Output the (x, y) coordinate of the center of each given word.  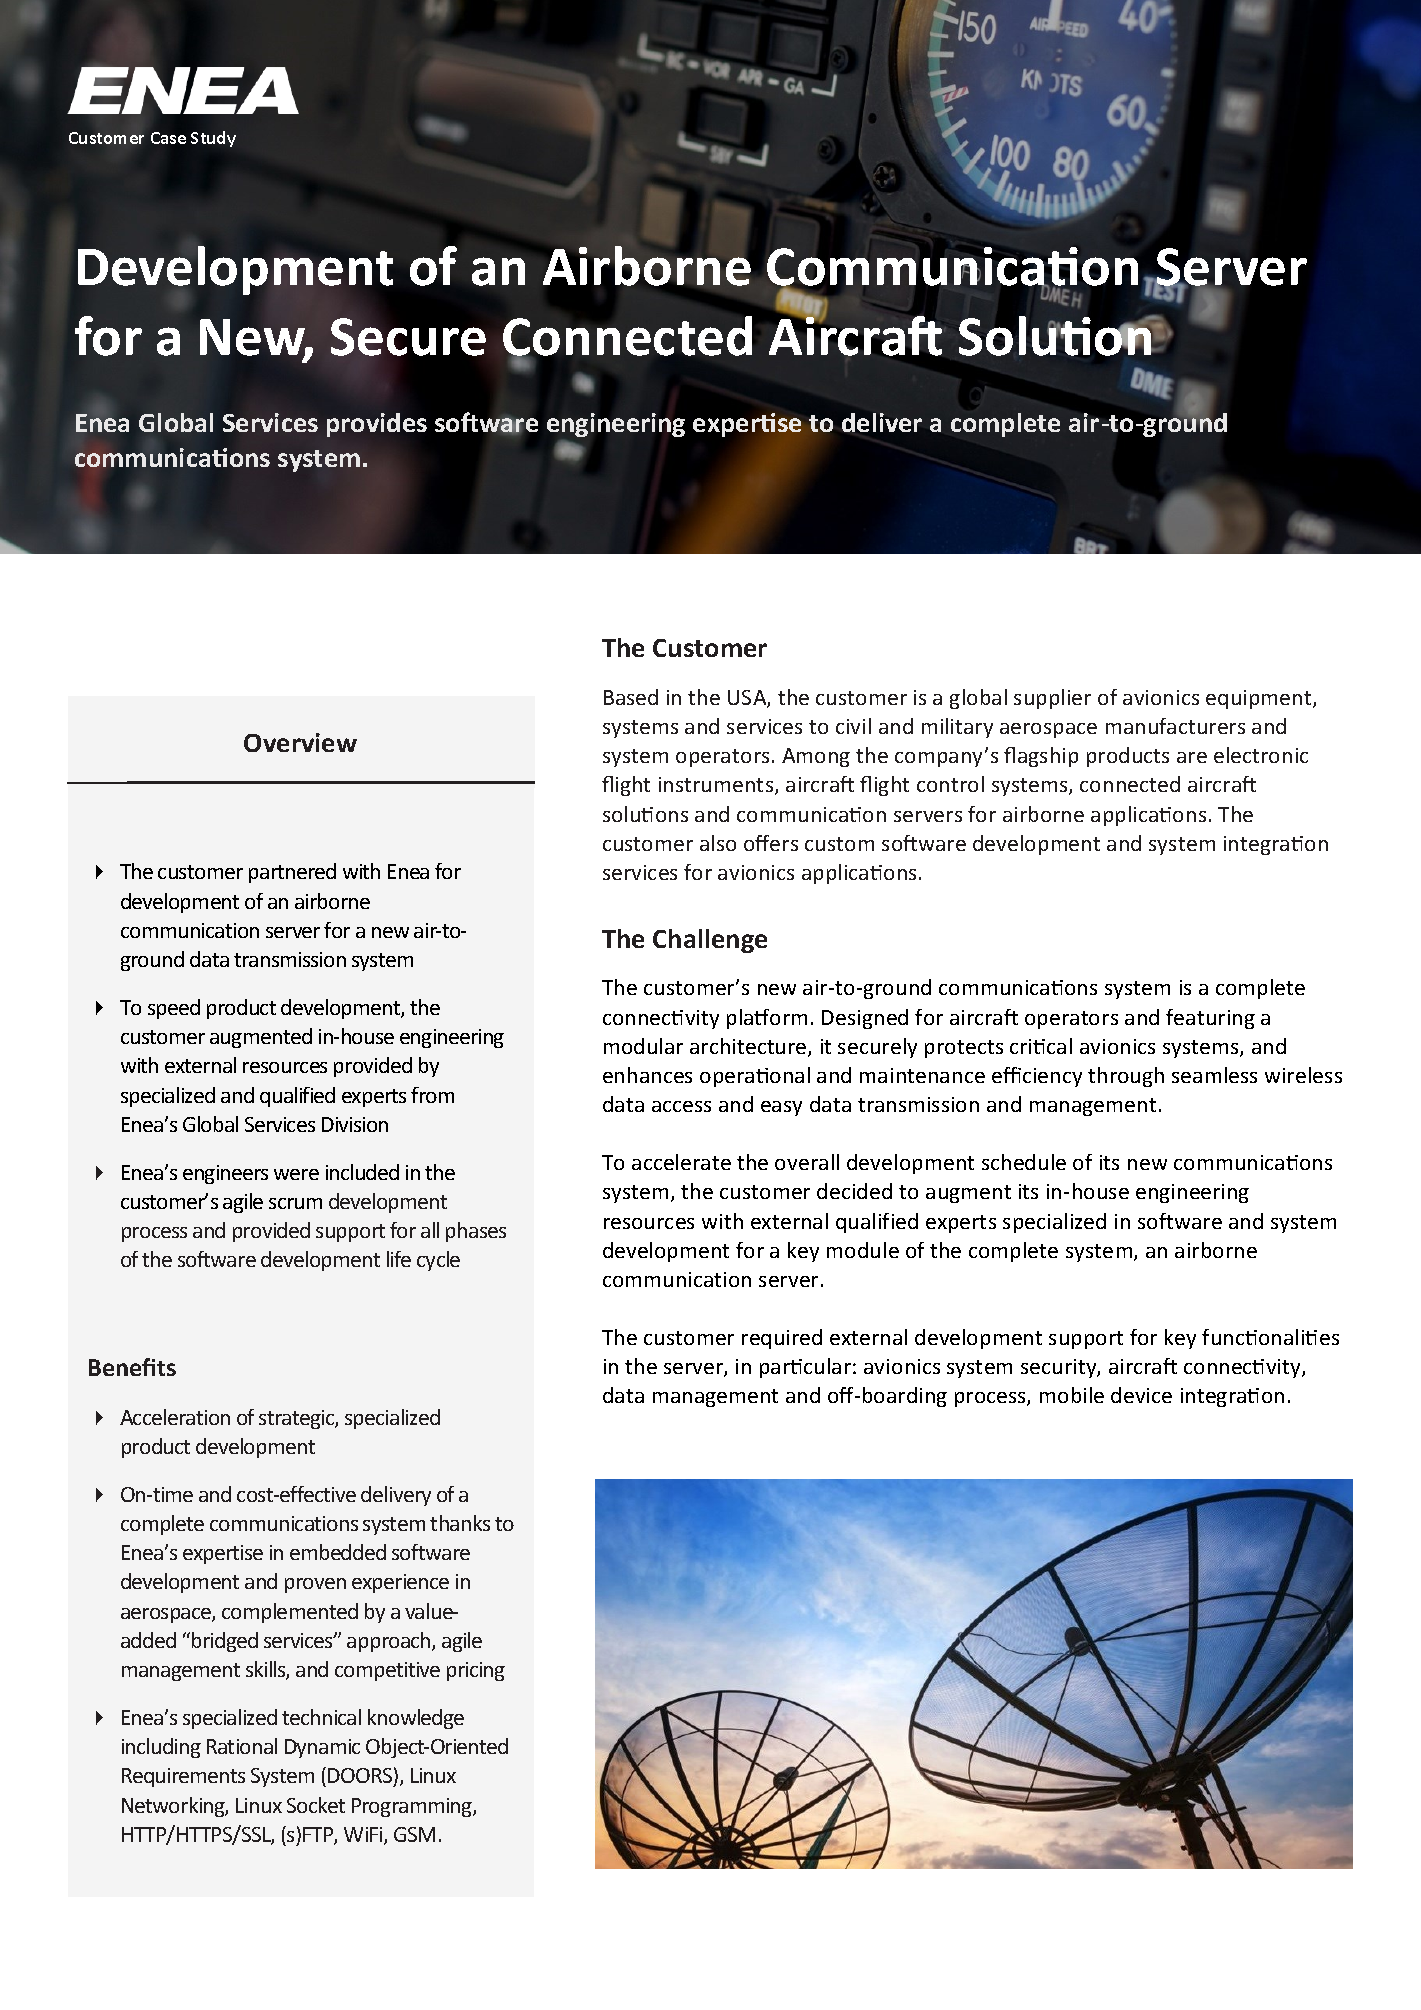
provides (377, 425)
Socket (316, 1805)
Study (213, 139)
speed (174, 1009)
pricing (476, 1671)
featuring (1210, 1019)
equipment (1260, 699)
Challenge (710, 941)
